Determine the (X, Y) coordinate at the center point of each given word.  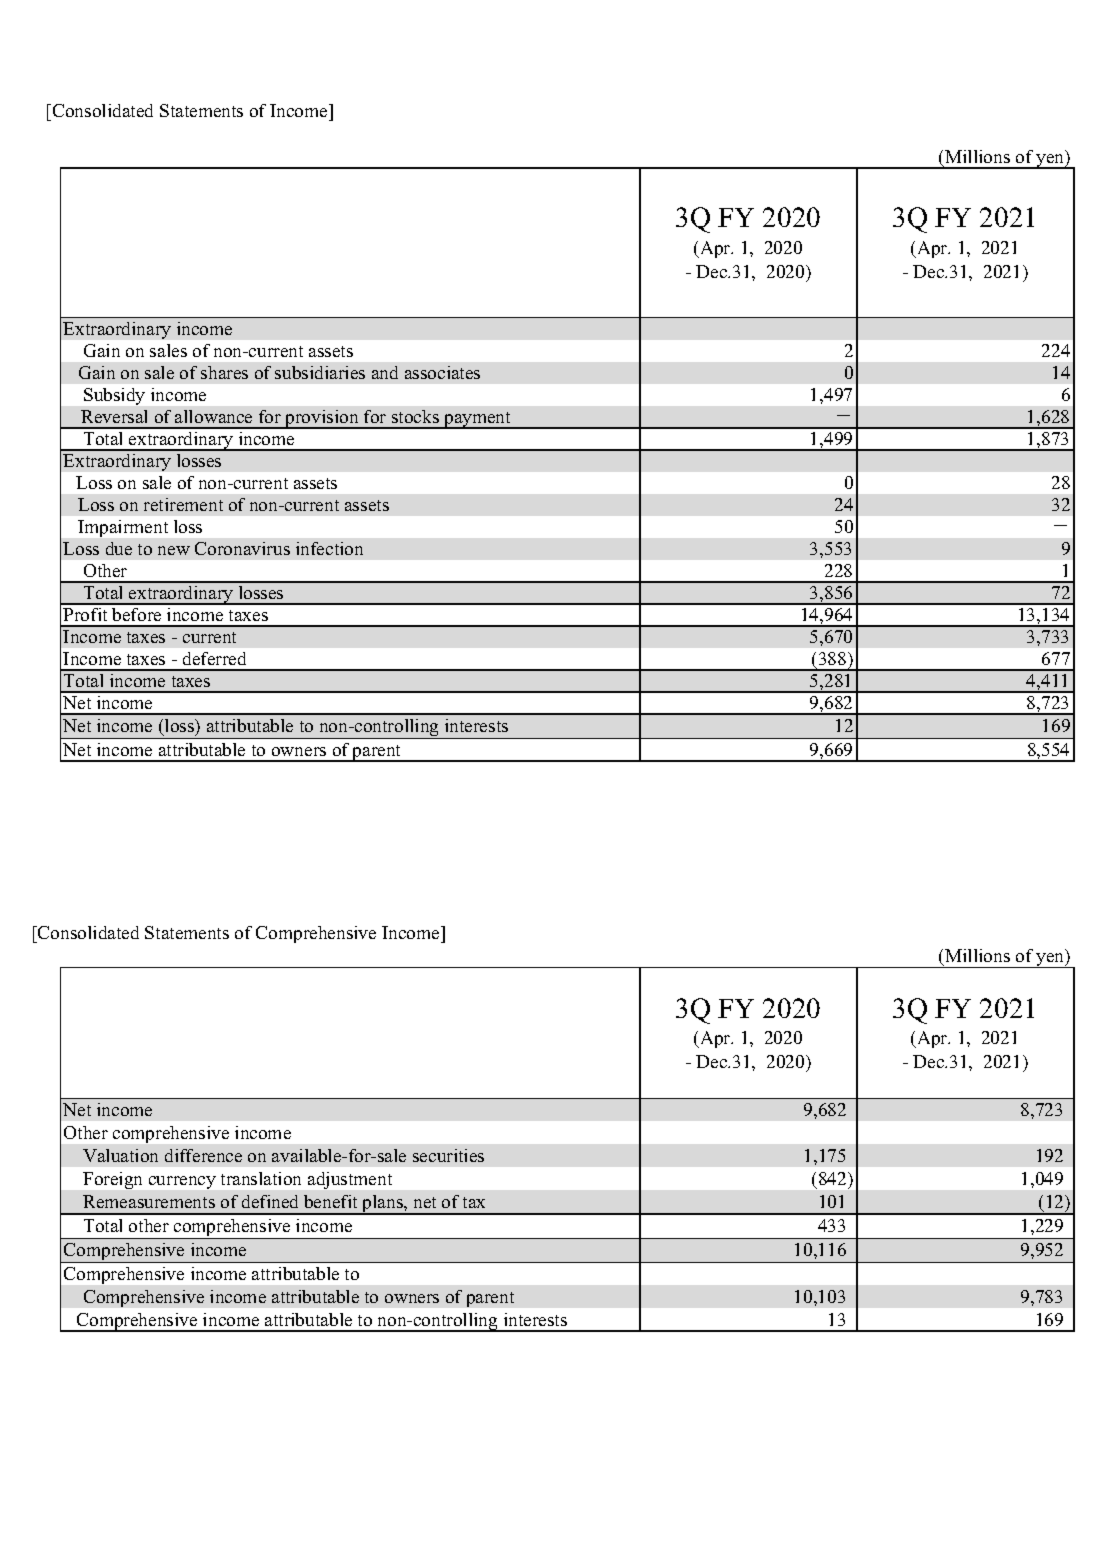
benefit (330, 1201)
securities (448, 1155)
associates (442, 372)
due (119, 548)
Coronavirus (242, 548)
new (174, 550)
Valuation (120, 1155)
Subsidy (114, 396)
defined (270, 1201)
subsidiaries (320, 372)
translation (261, 1178)
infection (329, 548)
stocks (415, 416)
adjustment (350, 1180)
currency (182, 1182)
